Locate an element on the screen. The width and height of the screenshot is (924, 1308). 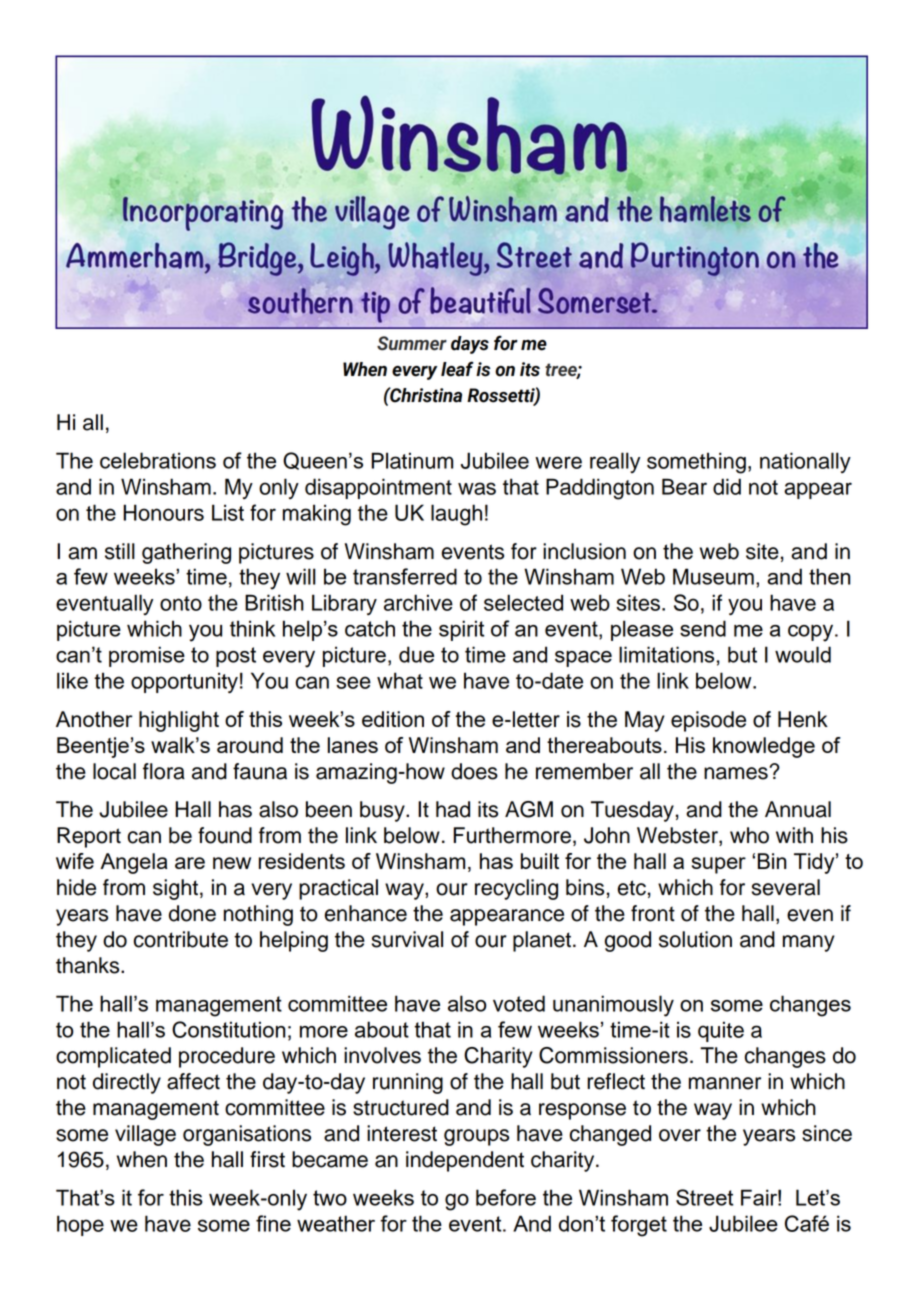
celebrations is located at coordinates (158, 460).
